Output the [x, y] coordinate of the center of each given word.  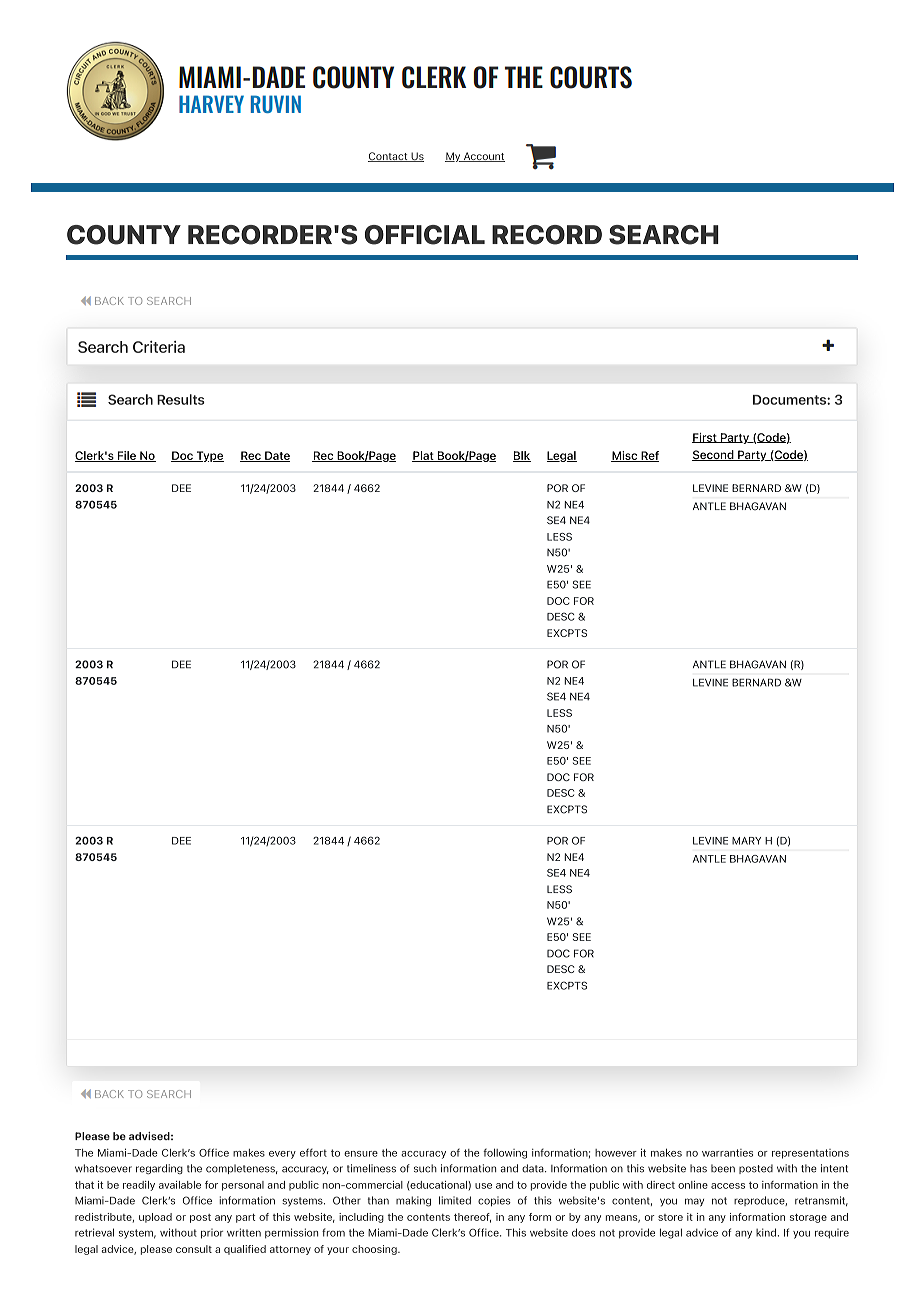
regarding [159, 1169]
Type [209, 456]
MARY [746, 841]
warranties [727, 1153]
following [505, 1153]
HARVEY [211, 104]
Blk [522, 456]
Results [181, 399]
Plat [424, 456]
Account [483, 157]
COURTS [591, 77]
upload [155, 1218]
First [705, 438]
